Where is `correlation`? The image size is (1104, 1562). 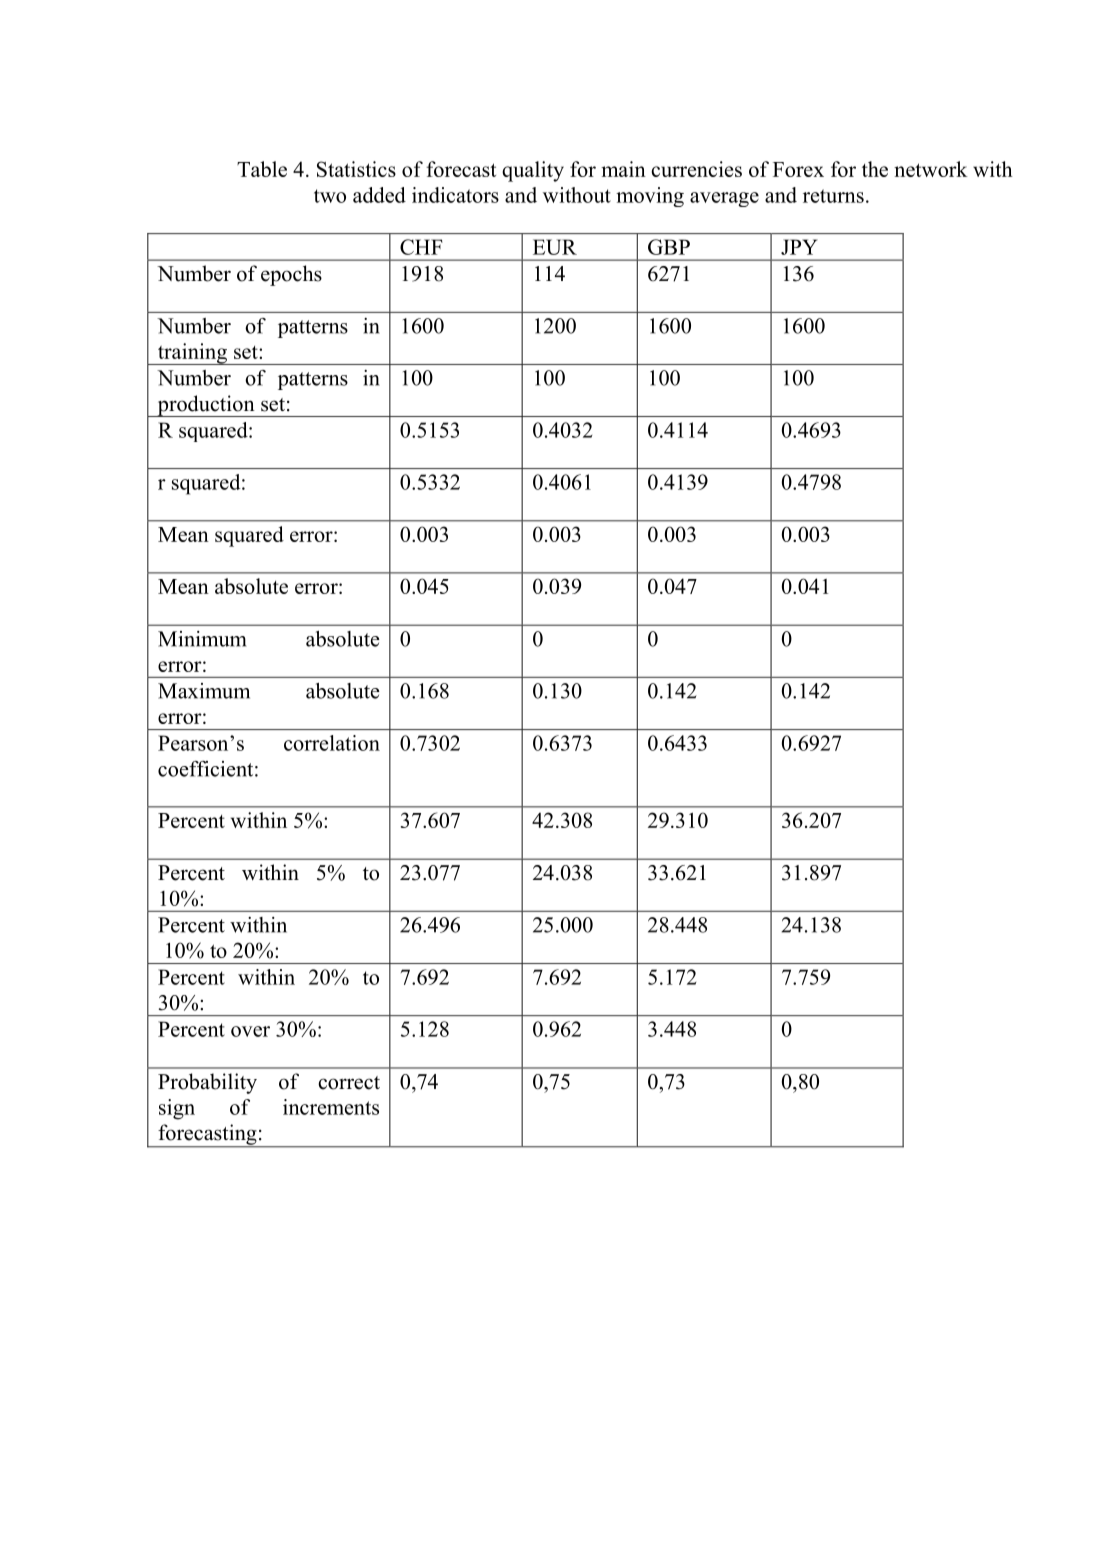
correlation is located at coordinates (332, 743).
